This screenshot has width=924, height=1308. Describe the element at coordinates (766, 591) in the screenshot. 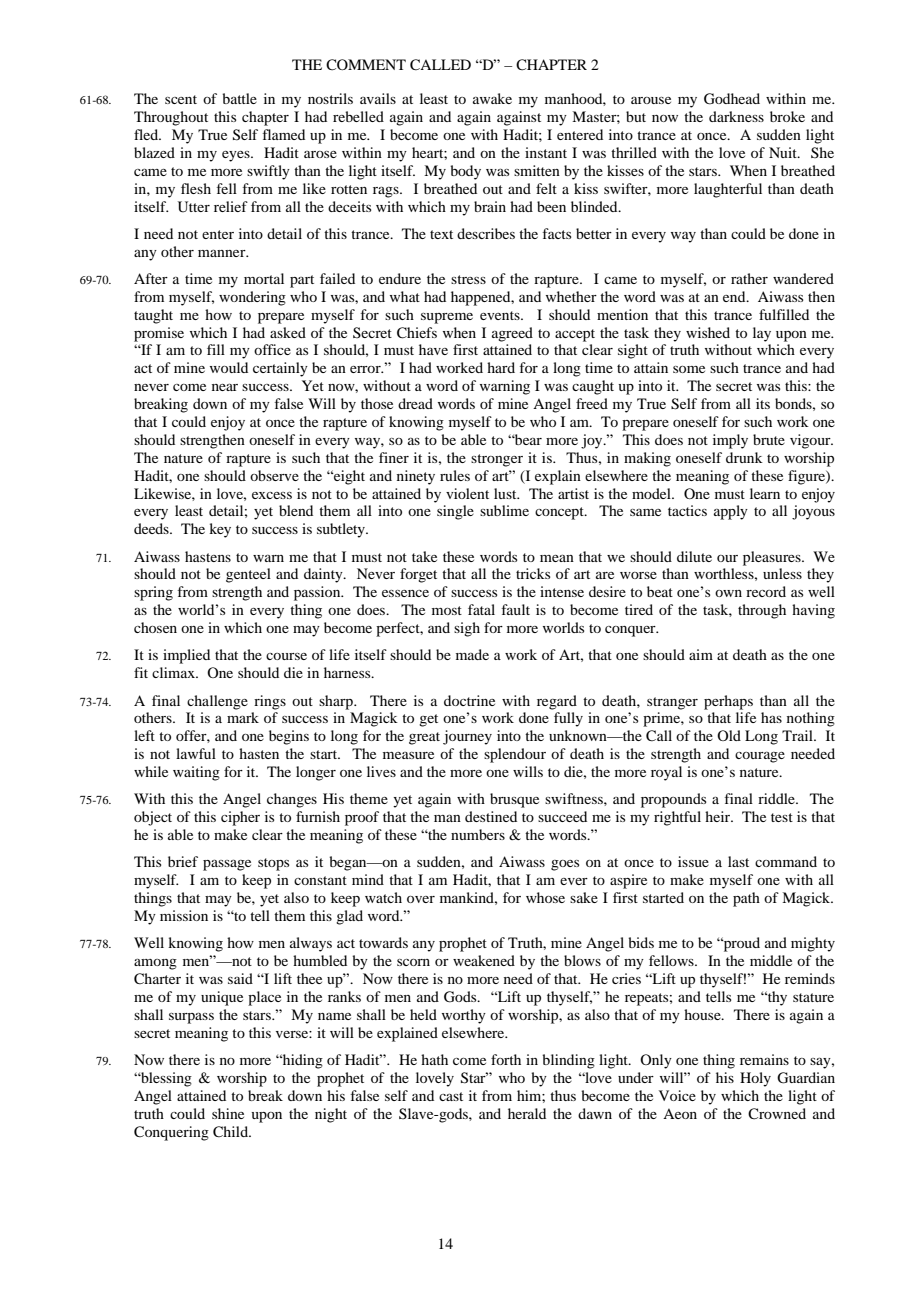

I see `record` at that location.
